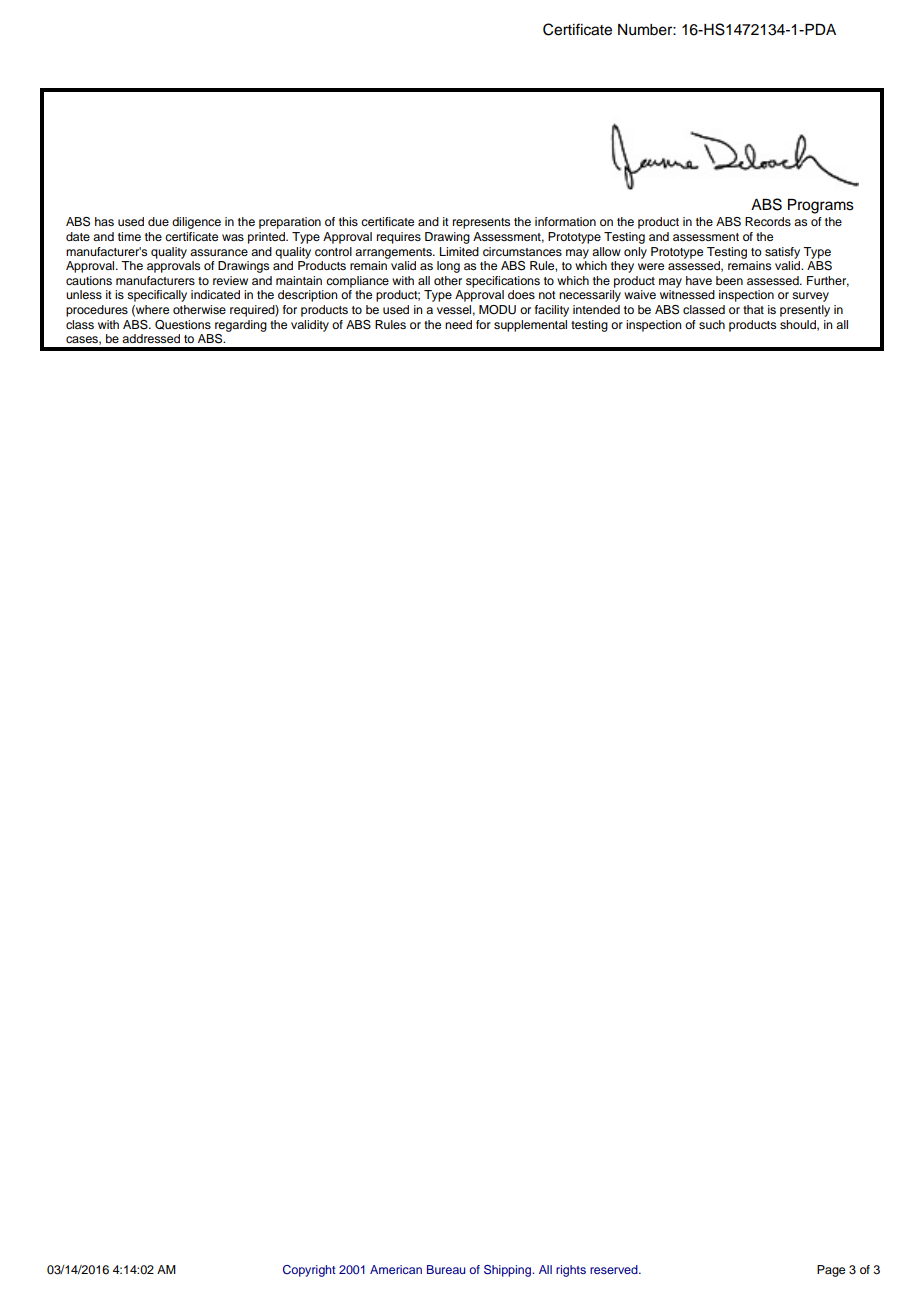 The height and width of the image is (1308, 924). I want to click on such, so click(712, 324).
